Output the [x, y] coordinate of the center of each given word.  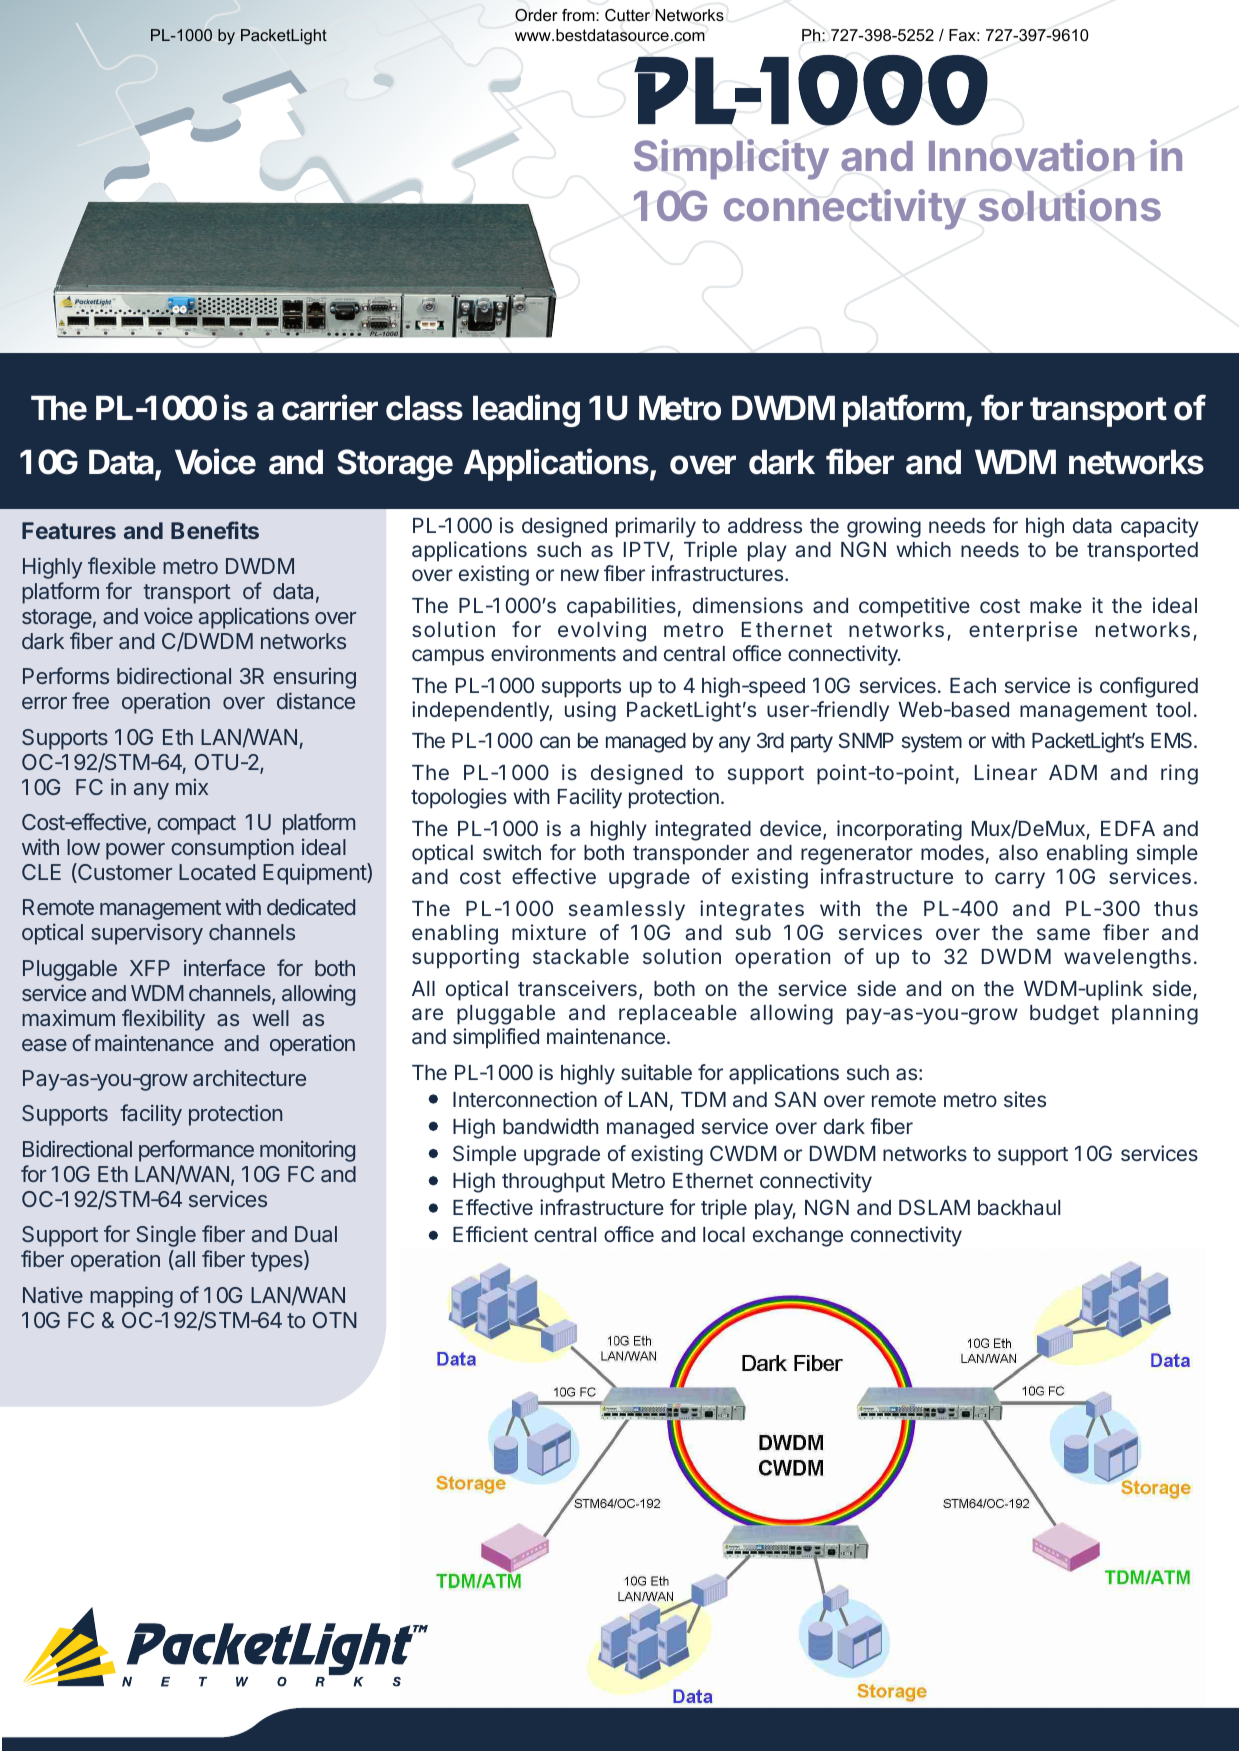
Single [166, 1236]
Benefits [215, 530]
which [923, 549]
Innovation [1032, 155]
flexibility [163, 1020]
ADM [1073, 772]
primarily [656, 527]
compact [196, 825]
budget [1064, 1015]
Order [536, 15]
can [555, 742]
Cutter [627, 15]
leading [526, 410]
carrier [330, 407]
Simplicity [731, 159]
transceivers [577, 988]
